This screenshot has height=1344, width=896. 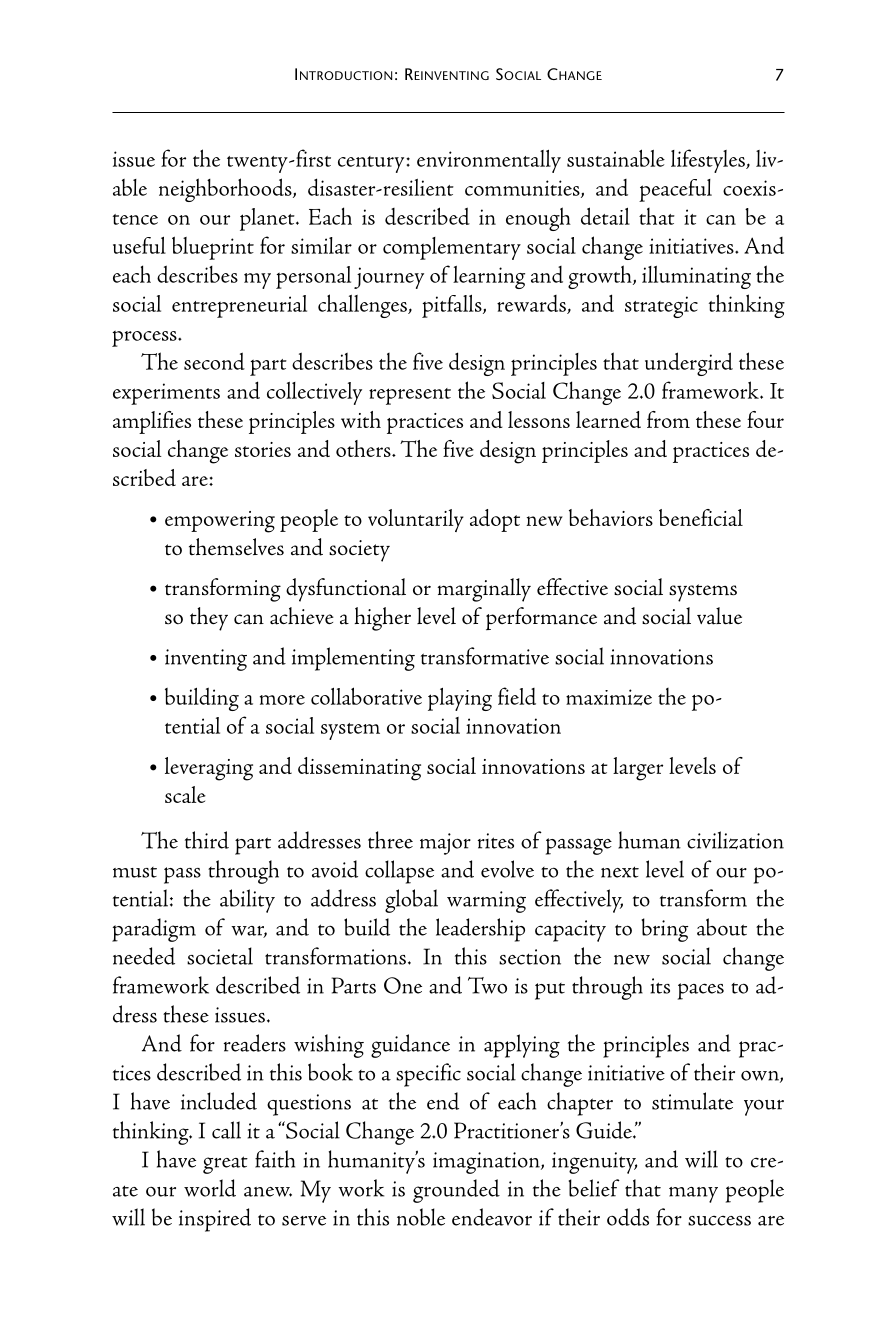 I want to click on maximize, so click(x=609, y=697).
